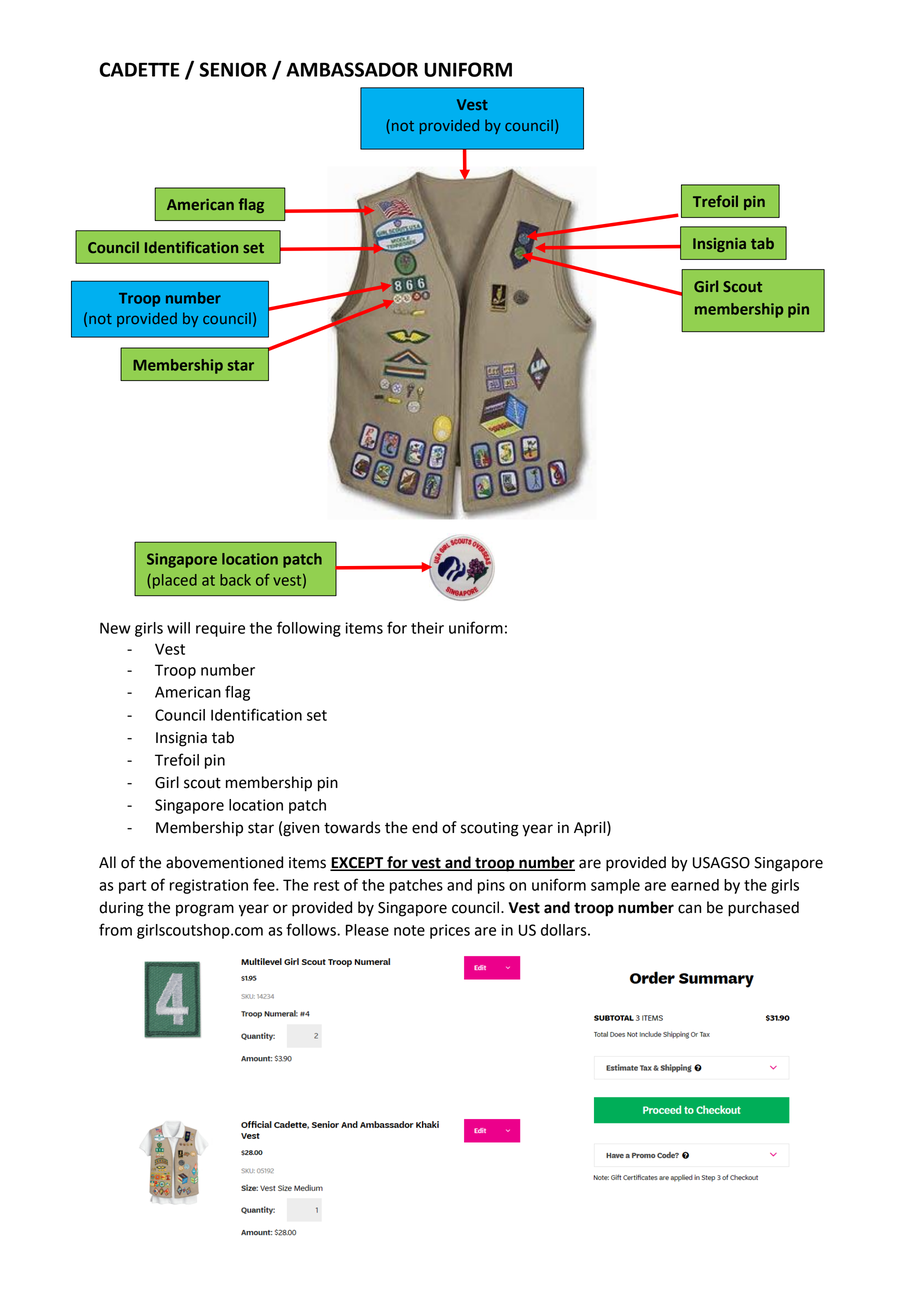 The image size is (924, 1308). Describe the element at coordinates (205, 910) in the page. I see `program` at that location.
